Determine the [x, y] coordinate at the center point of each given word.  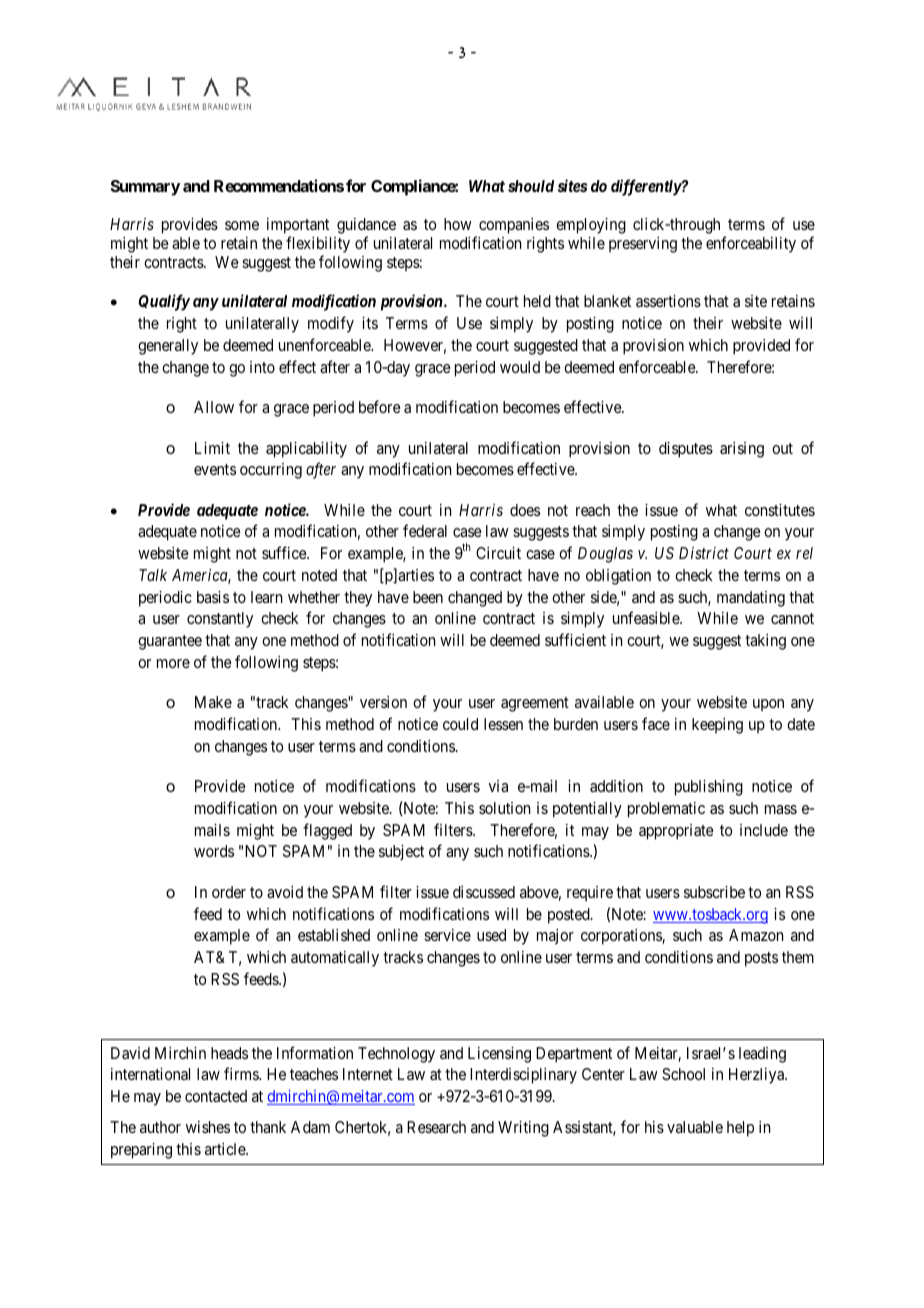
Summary [145, 188]
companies [514, 226]
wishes [208, 1127]
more [173, 663]
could [460, 724]
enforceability [751, 244]
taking [765, 642]
